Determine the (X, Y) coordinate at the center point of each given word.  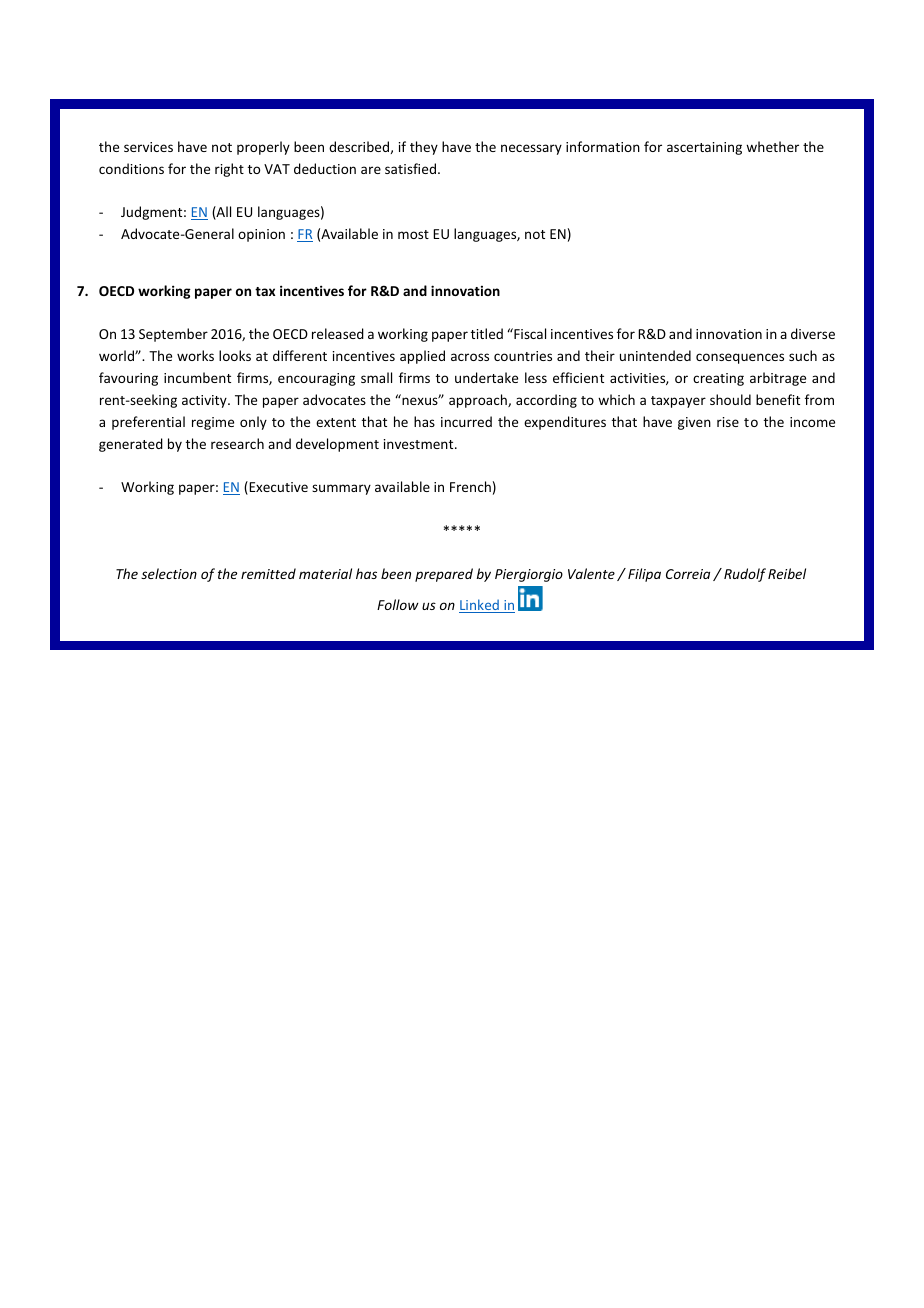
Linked (480, 606)
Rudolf (745, 575)
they (424, 148)
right (229, 170)
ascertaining (704, 148)
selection (169, 573)
